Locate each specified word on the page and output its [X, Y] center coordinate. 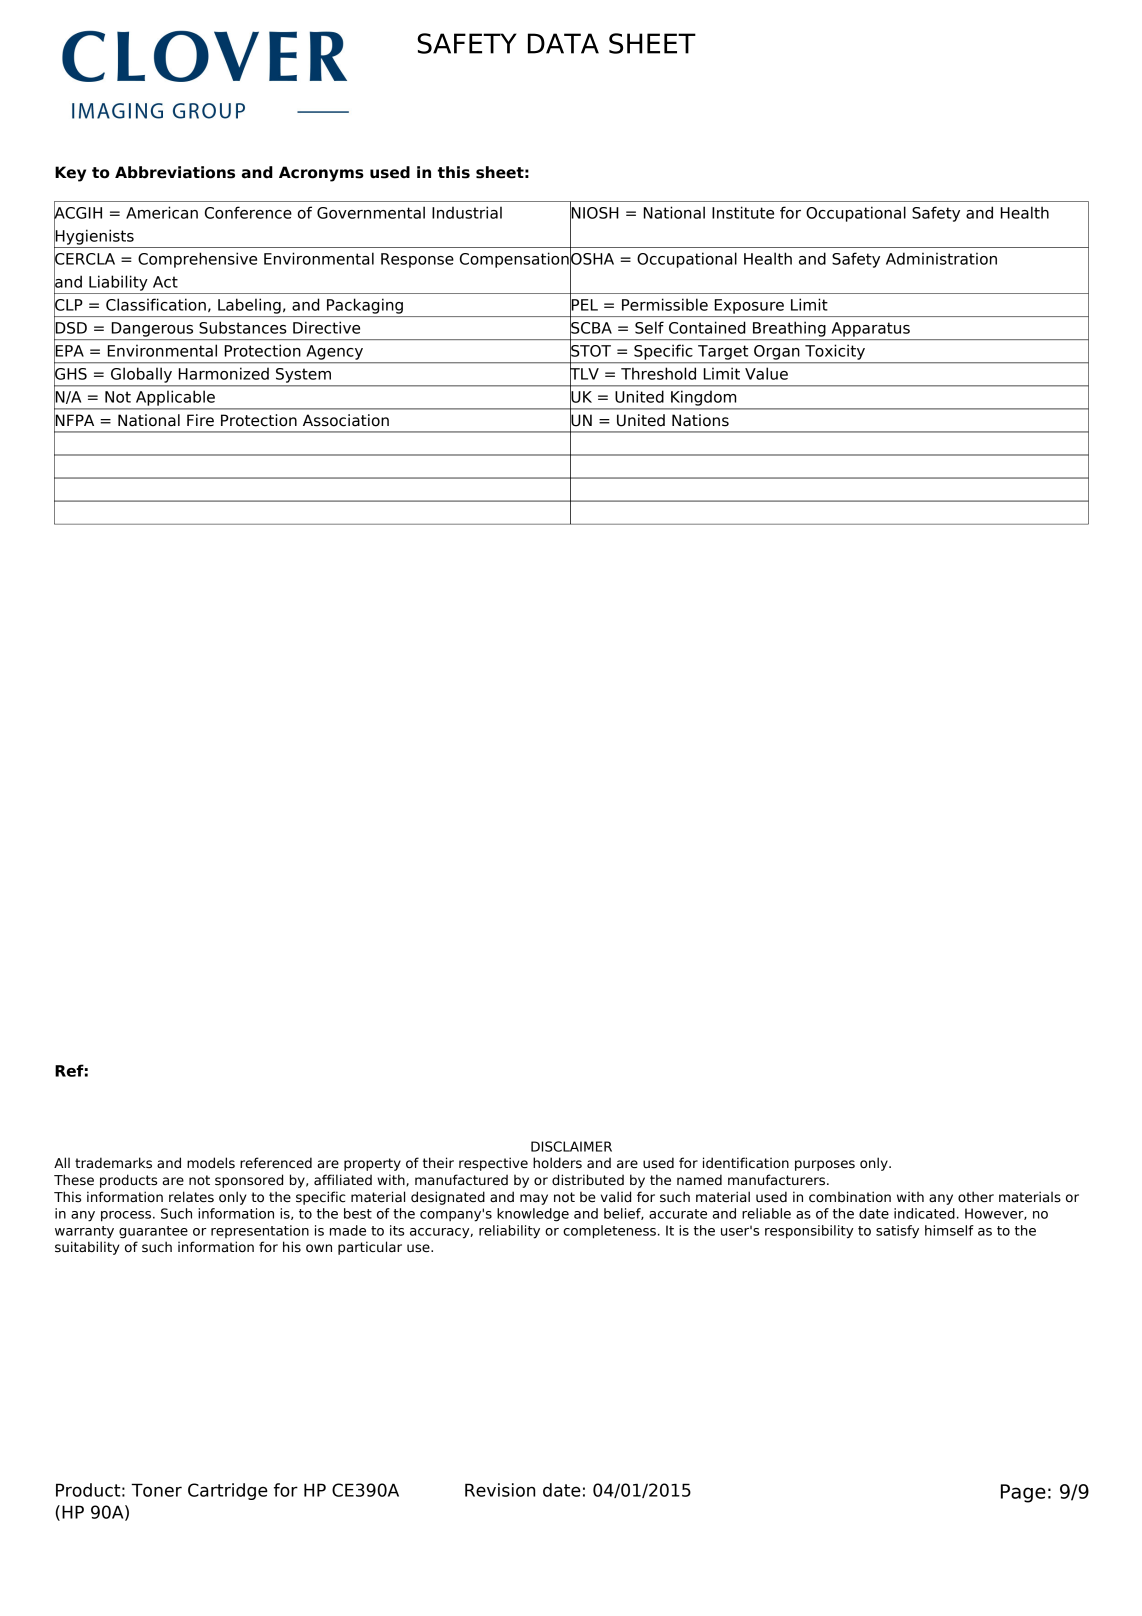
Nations [700, 420]
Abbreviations [175, 172]
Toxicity [835, 352]
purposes [825, 1165]
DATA [563, 43]
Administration [941, 258]
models [211, 1163]
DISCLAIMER [571, 1146]
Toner [156, 1490]
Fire [200, 420]
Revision [500, 1490]
